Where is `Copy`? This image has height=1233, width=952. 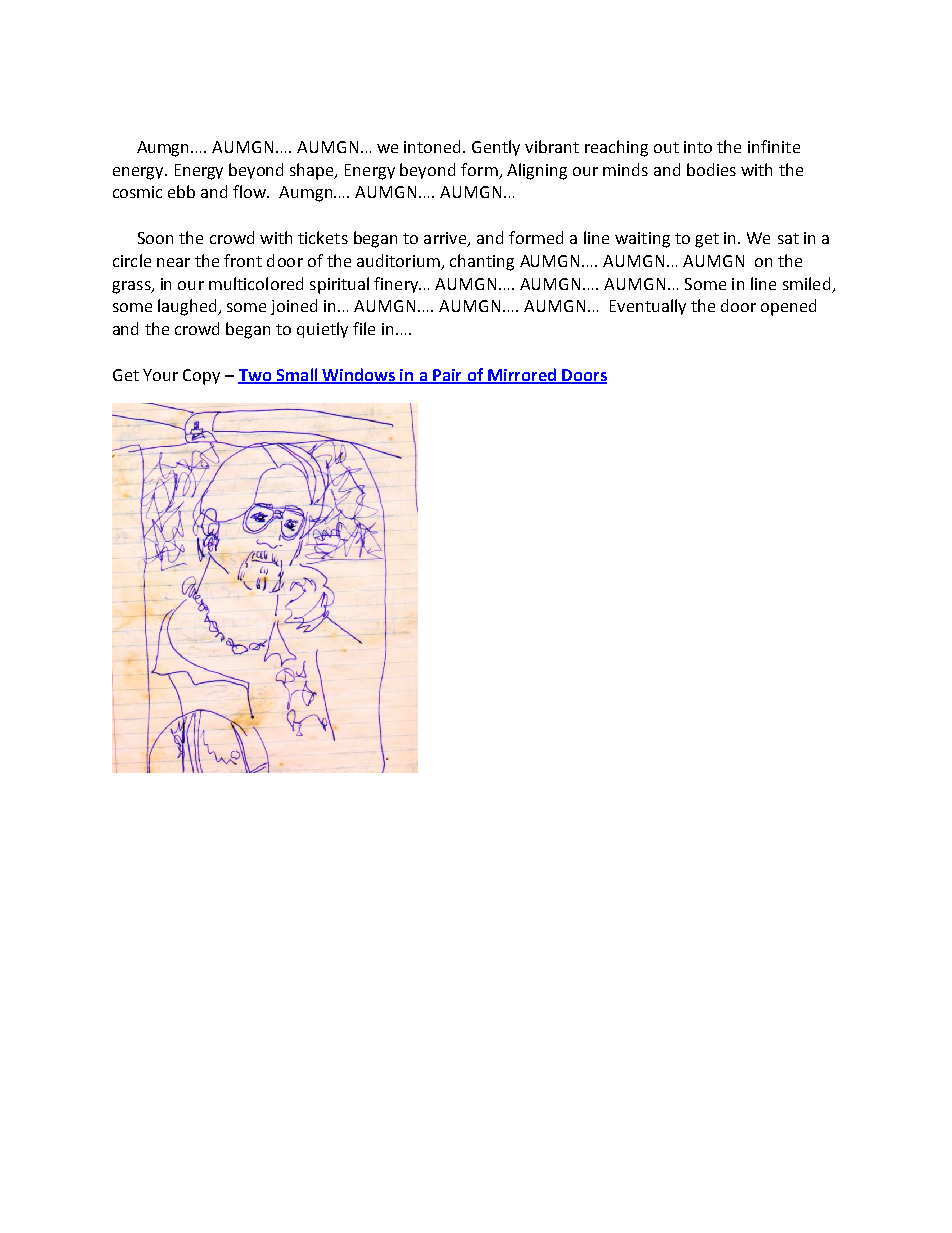
Copy is located at coordinates (201, 377).
